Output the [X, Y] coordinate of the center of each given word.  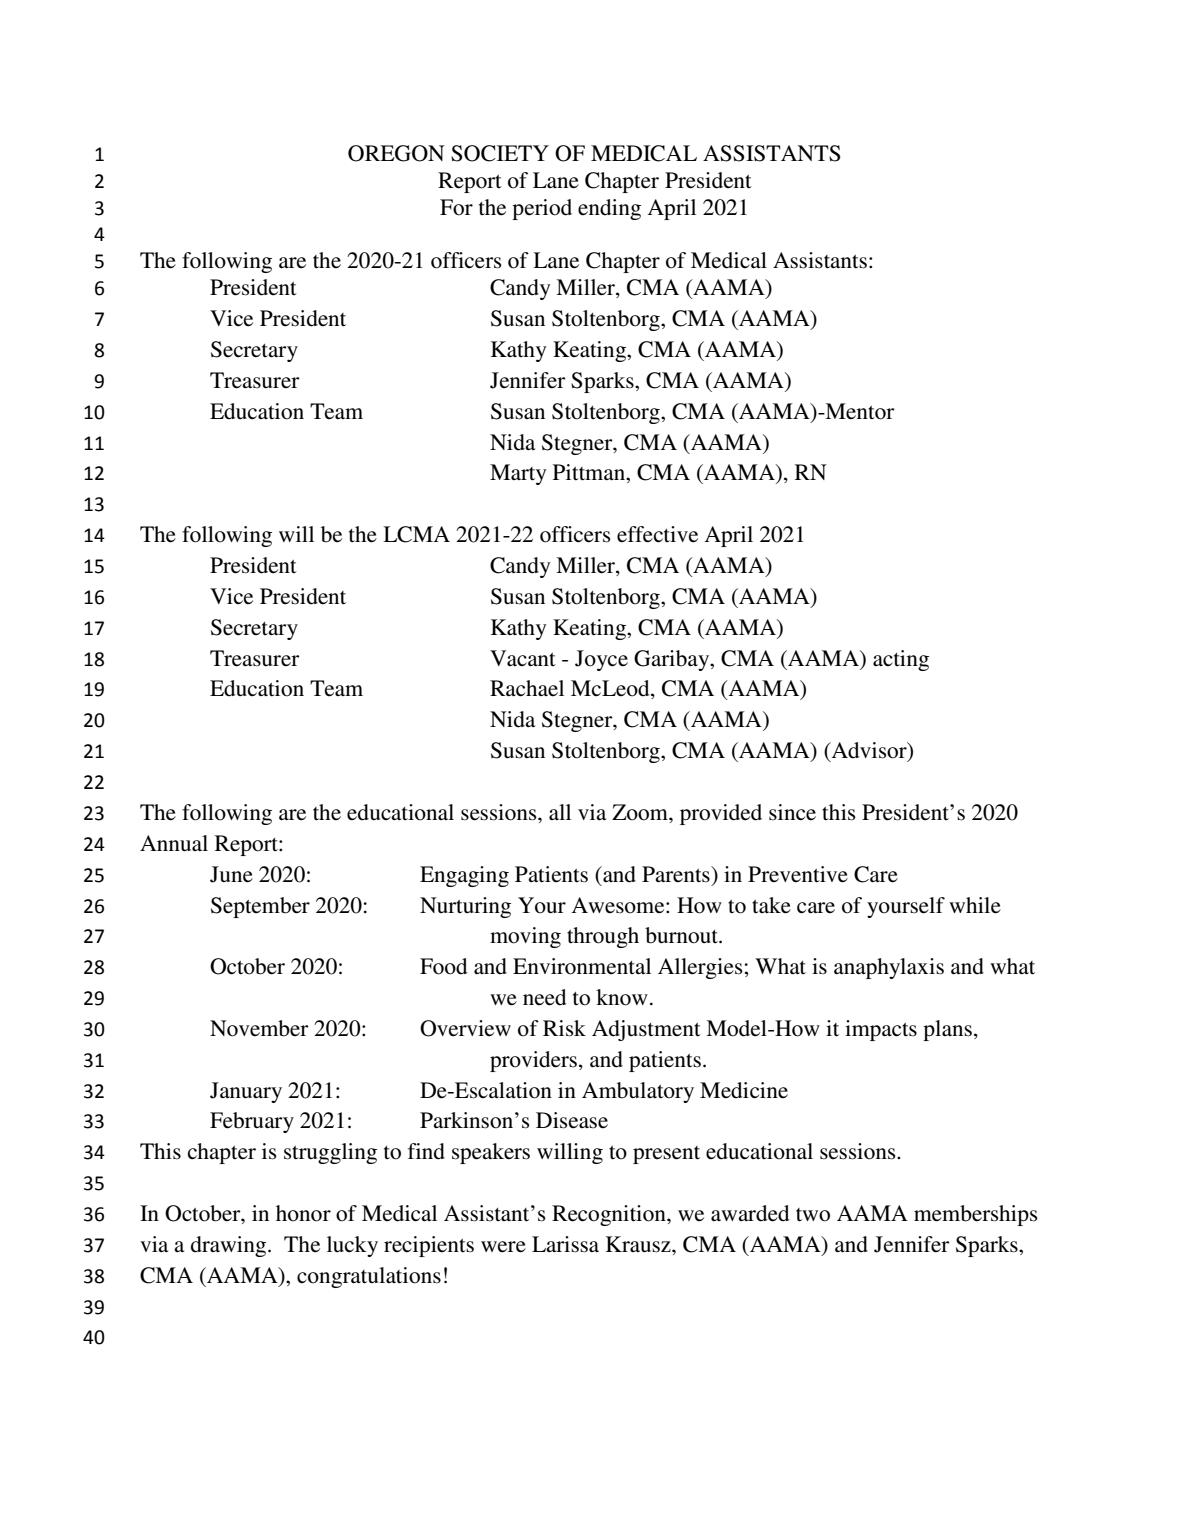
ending [609, 209]
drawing [230, 1246]
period [542, 209]
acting [901, 660]
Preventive [798, 874]
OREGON [396, 153]
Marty [518, 474]
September [260, 907]
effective [657, 534]
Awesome [619, 905]
